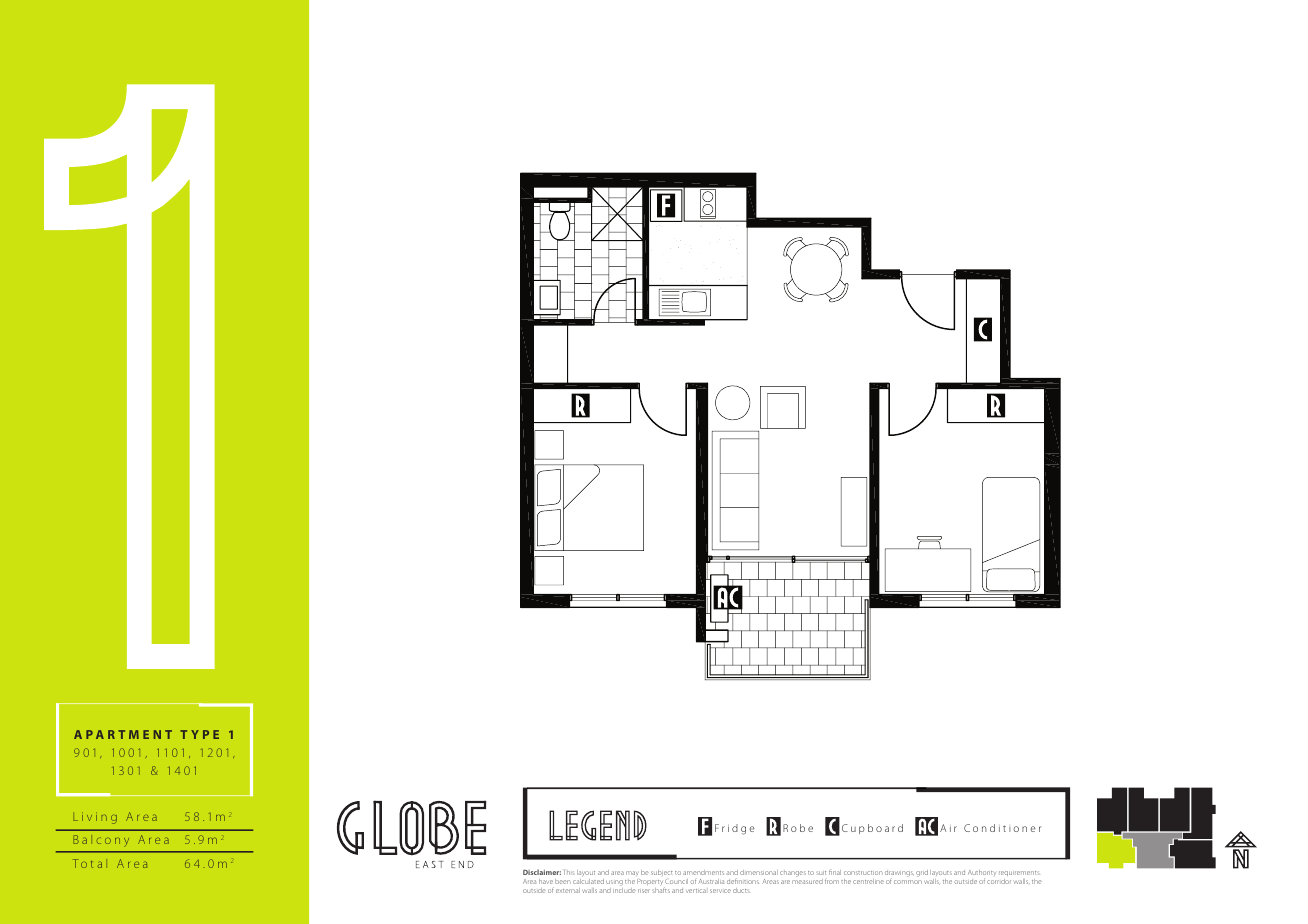 This screenshot has height=924, width=1308. What do you see at coordinates (703, 872) in the screenshot?
I see `amendments` at bounding box center [703, 872].
